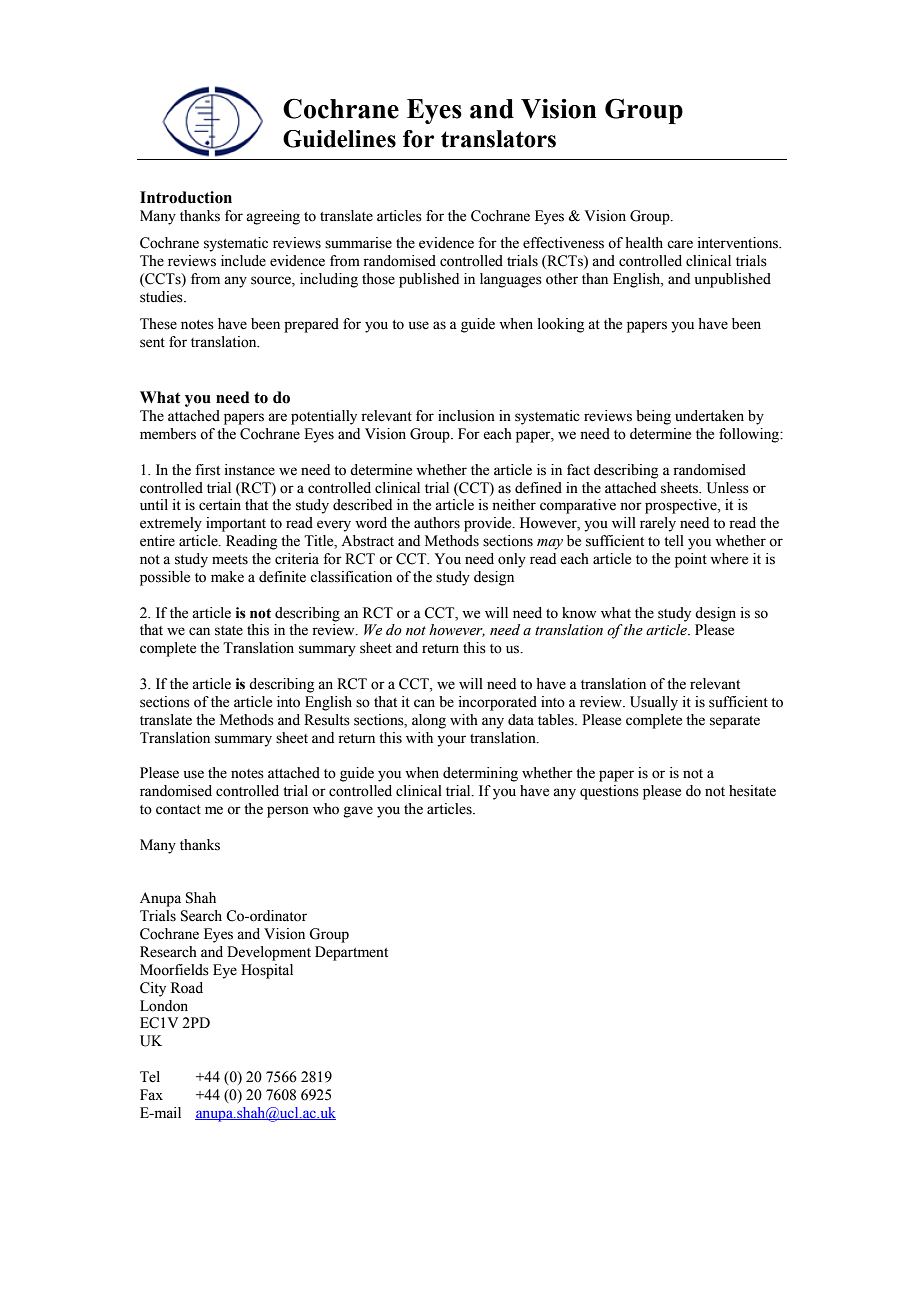 The image size is (924, 1308). Describe the element at coordinates (498, 139) in the screenshot. I see `translators` at that location.
